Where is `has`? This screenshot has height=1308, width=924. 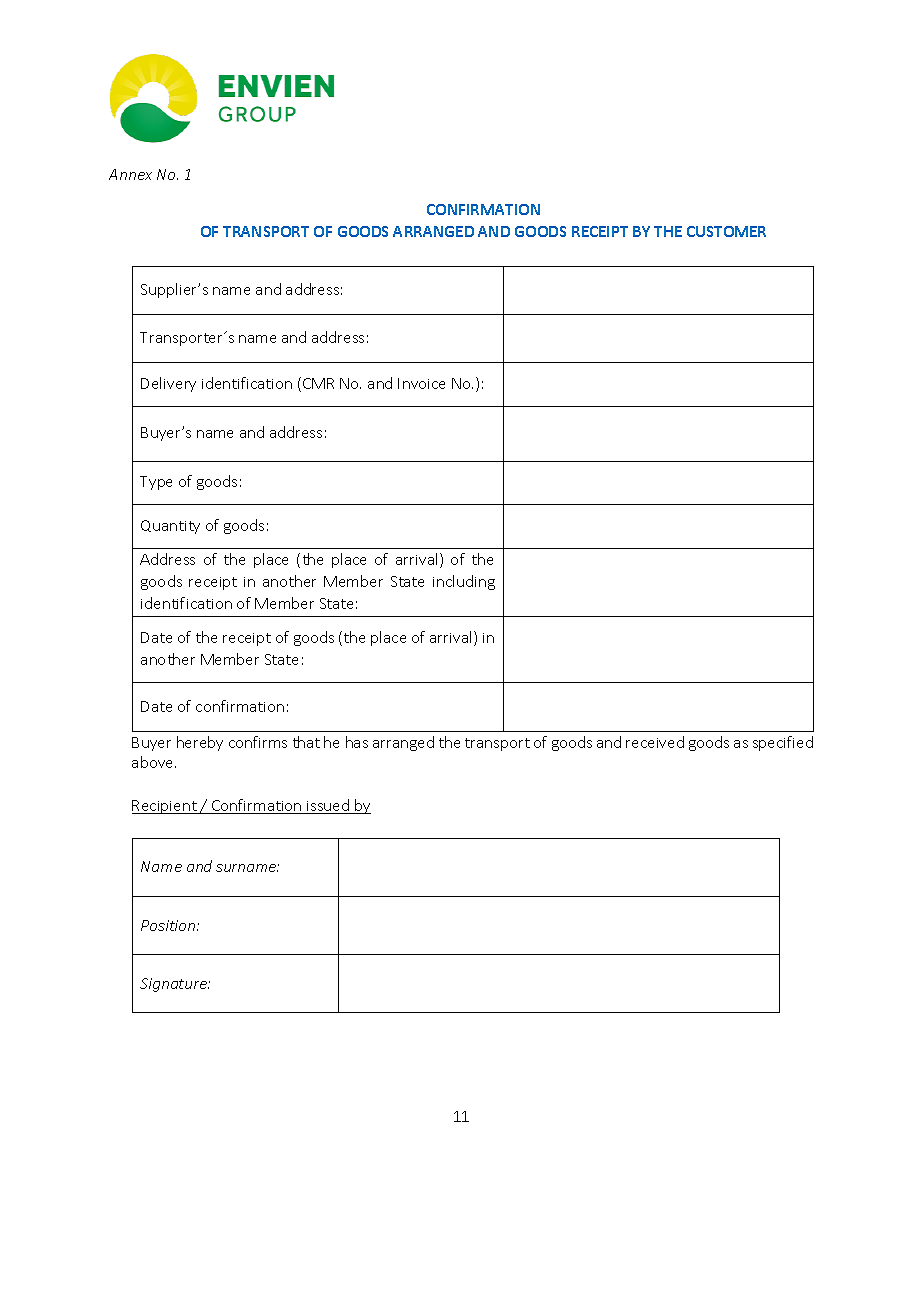 has is located at coordinates (357, 742).
